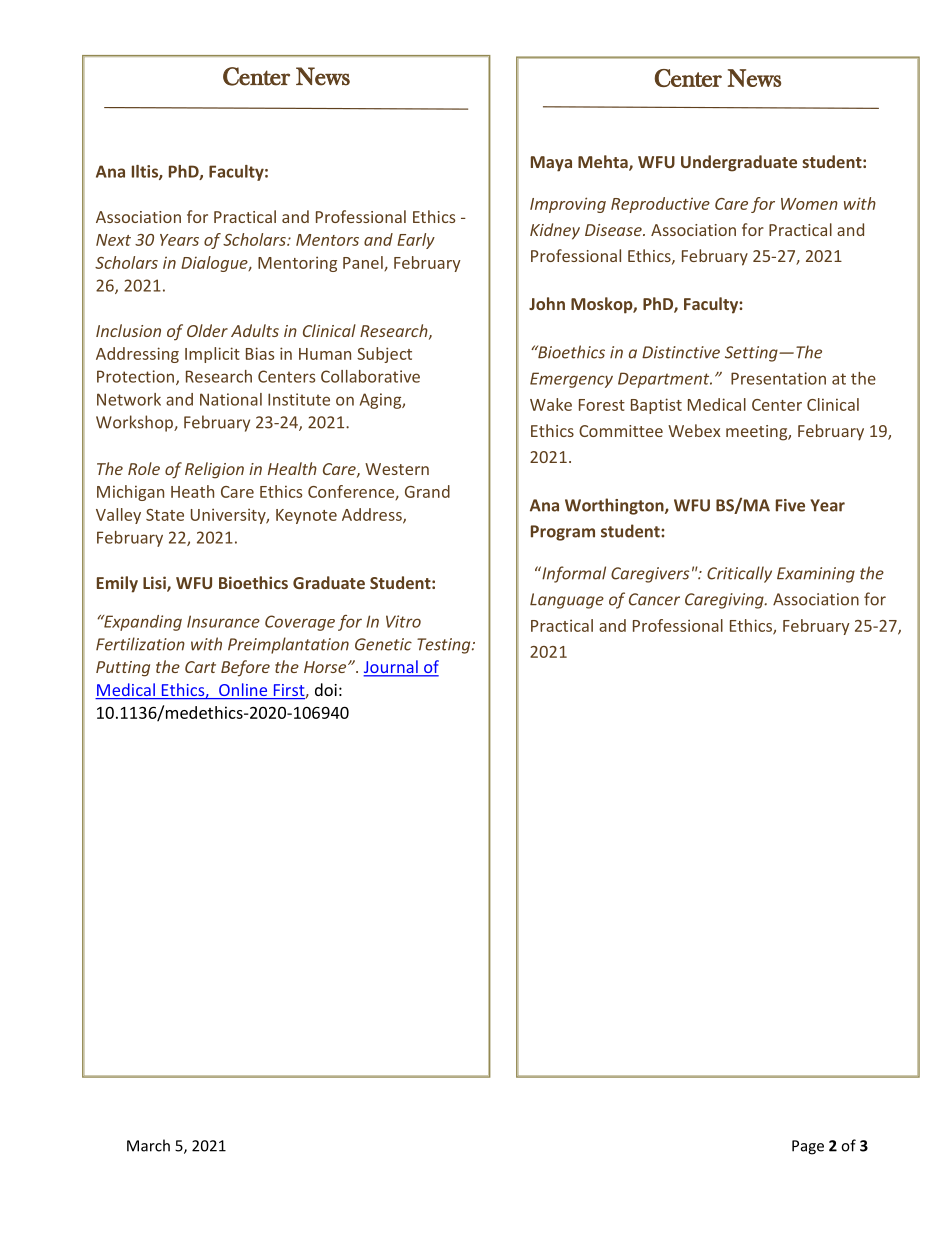  I want to click on March, so click(148, 1145).
